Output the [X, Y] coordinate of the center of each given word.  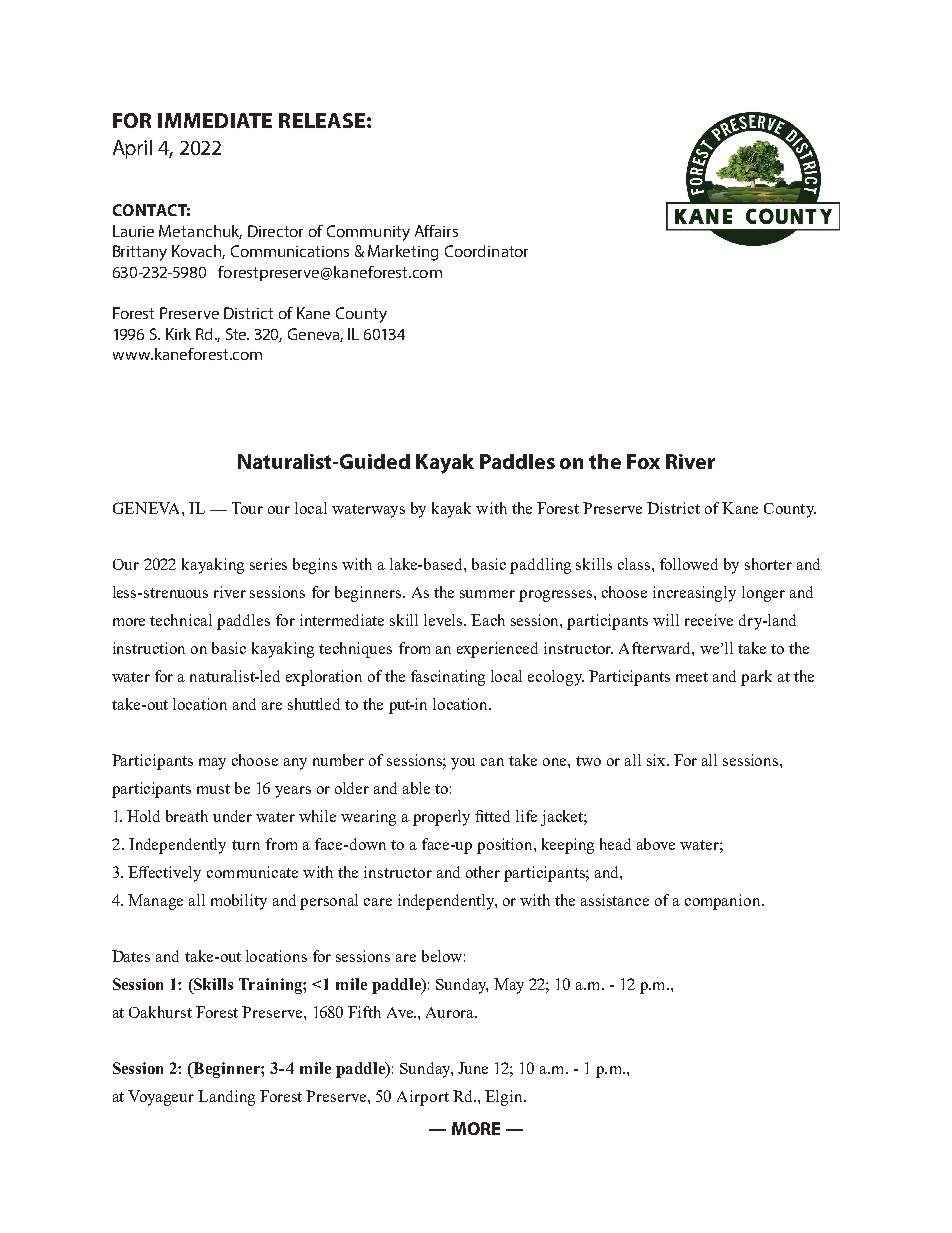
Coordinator [486, 251]
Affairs [436, 231]
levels [444, 620]
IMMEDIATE [215, 120]
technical [181, 620]
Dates [131, 956]
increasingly [694, 594]
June [473, 1068]
